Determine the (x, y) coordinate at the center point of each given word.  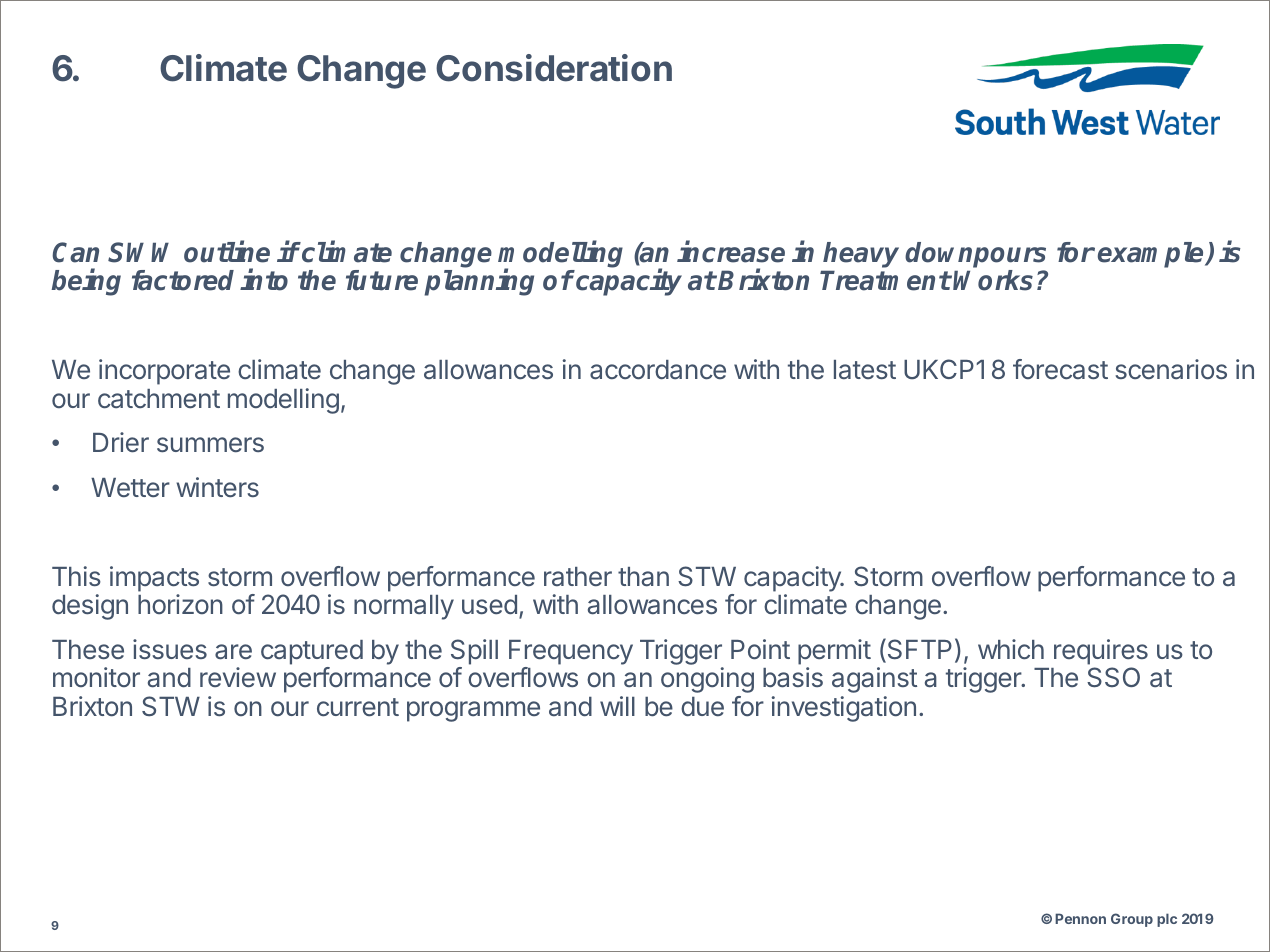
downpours (975, 255)
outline (227, 252)
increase (731, 252)
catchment (159, 399)
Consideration (554, 68)
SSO (1113, 677)
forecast (1060, 369)
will (617, 706)
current (358, 707)
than (643, 577)
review (238, 677)
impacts (154, 579)
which (1011, 649)
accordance (658, 370)
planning (479, 282)
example (1152, 255)
